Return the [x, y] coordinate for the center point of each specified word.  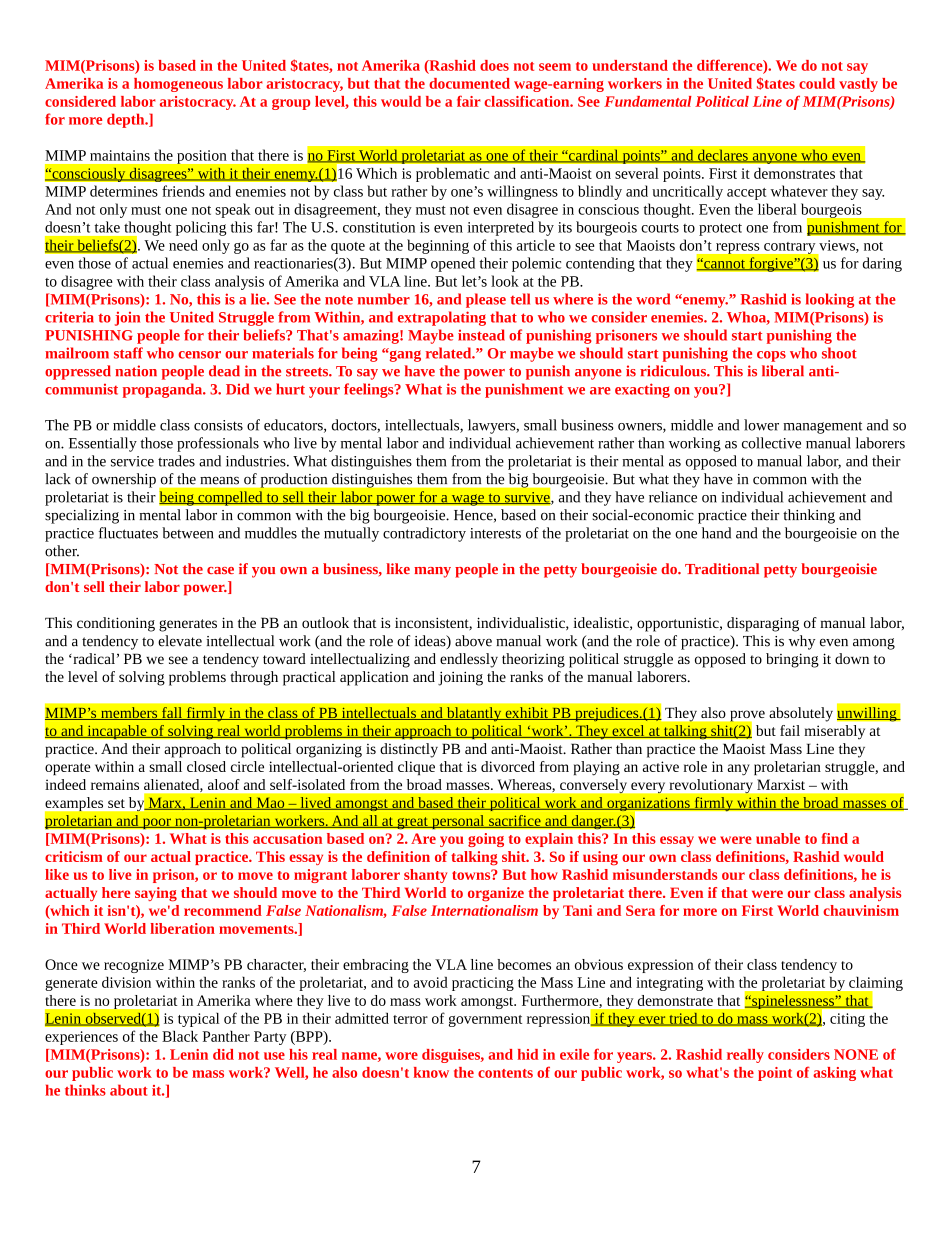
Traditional [722, 568]
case [220, 570]
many [432, 572]
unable [778, 838]
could [817, 83]
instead [481, 335]
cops [771, 356]
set [116, 803]
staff [128, 353]
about [128, 1090]
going [486, 840]
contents [505, 1073]
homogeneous [178, 85]
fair [469, 101]
